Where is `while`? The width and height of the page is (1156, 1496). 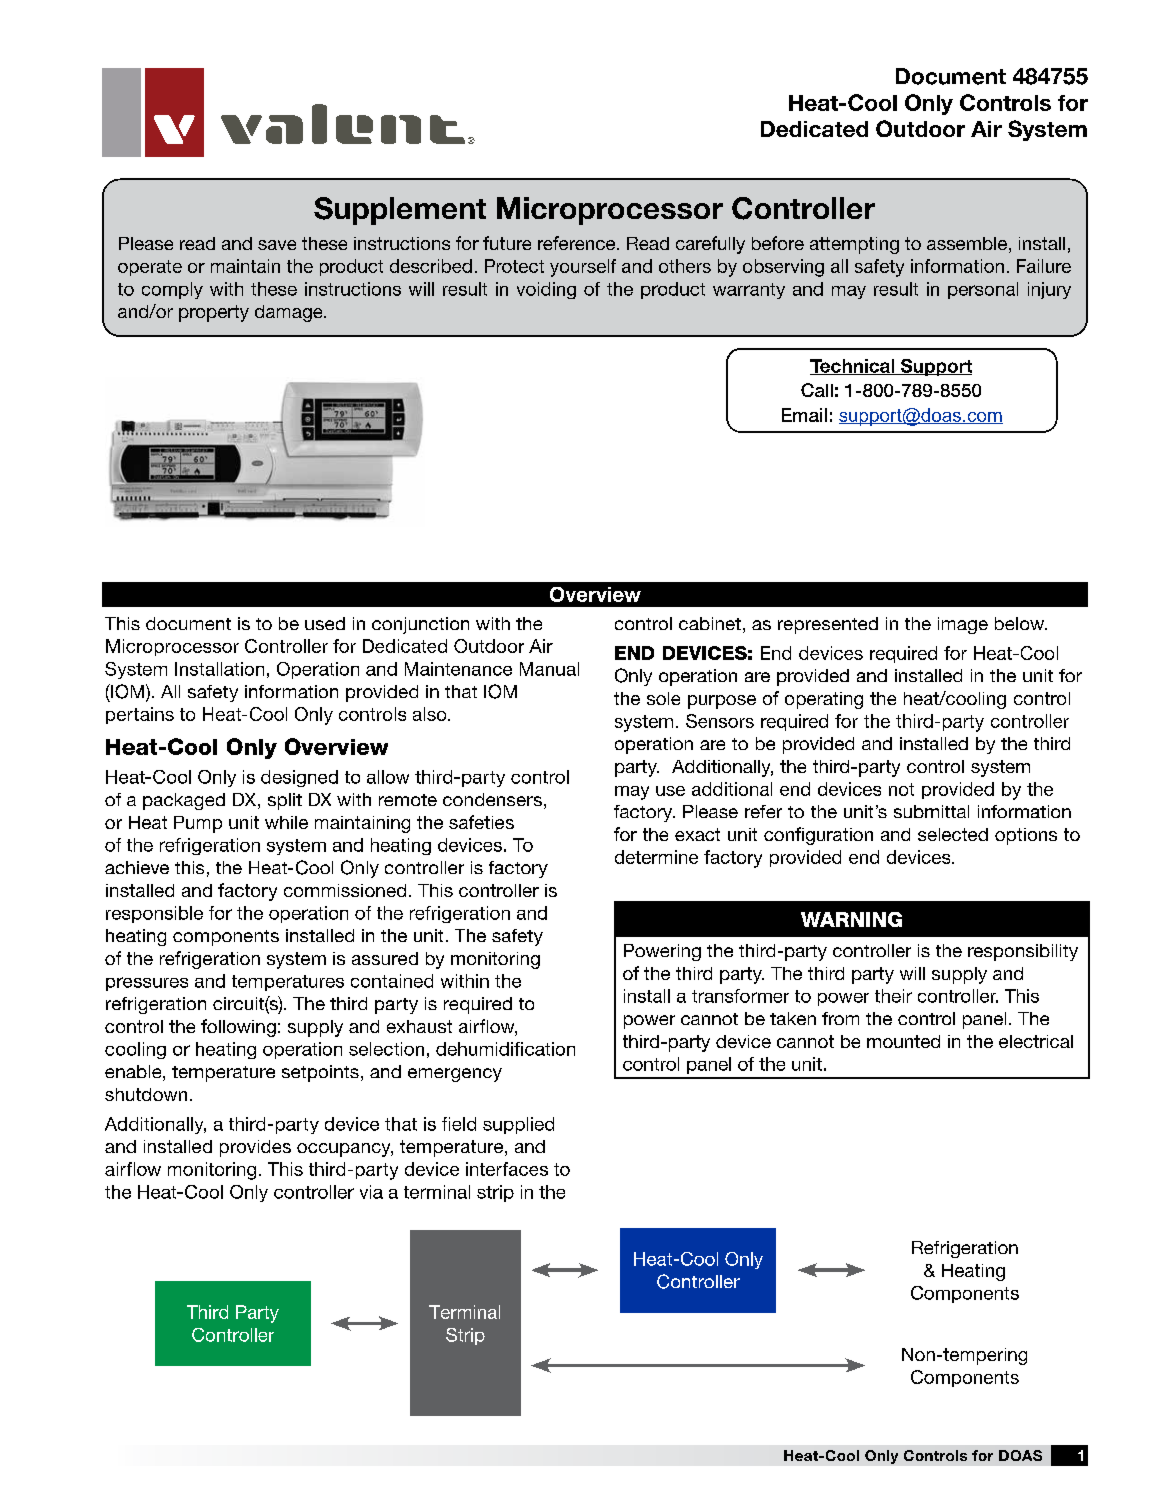 while is located at coordinates (286, 822).
